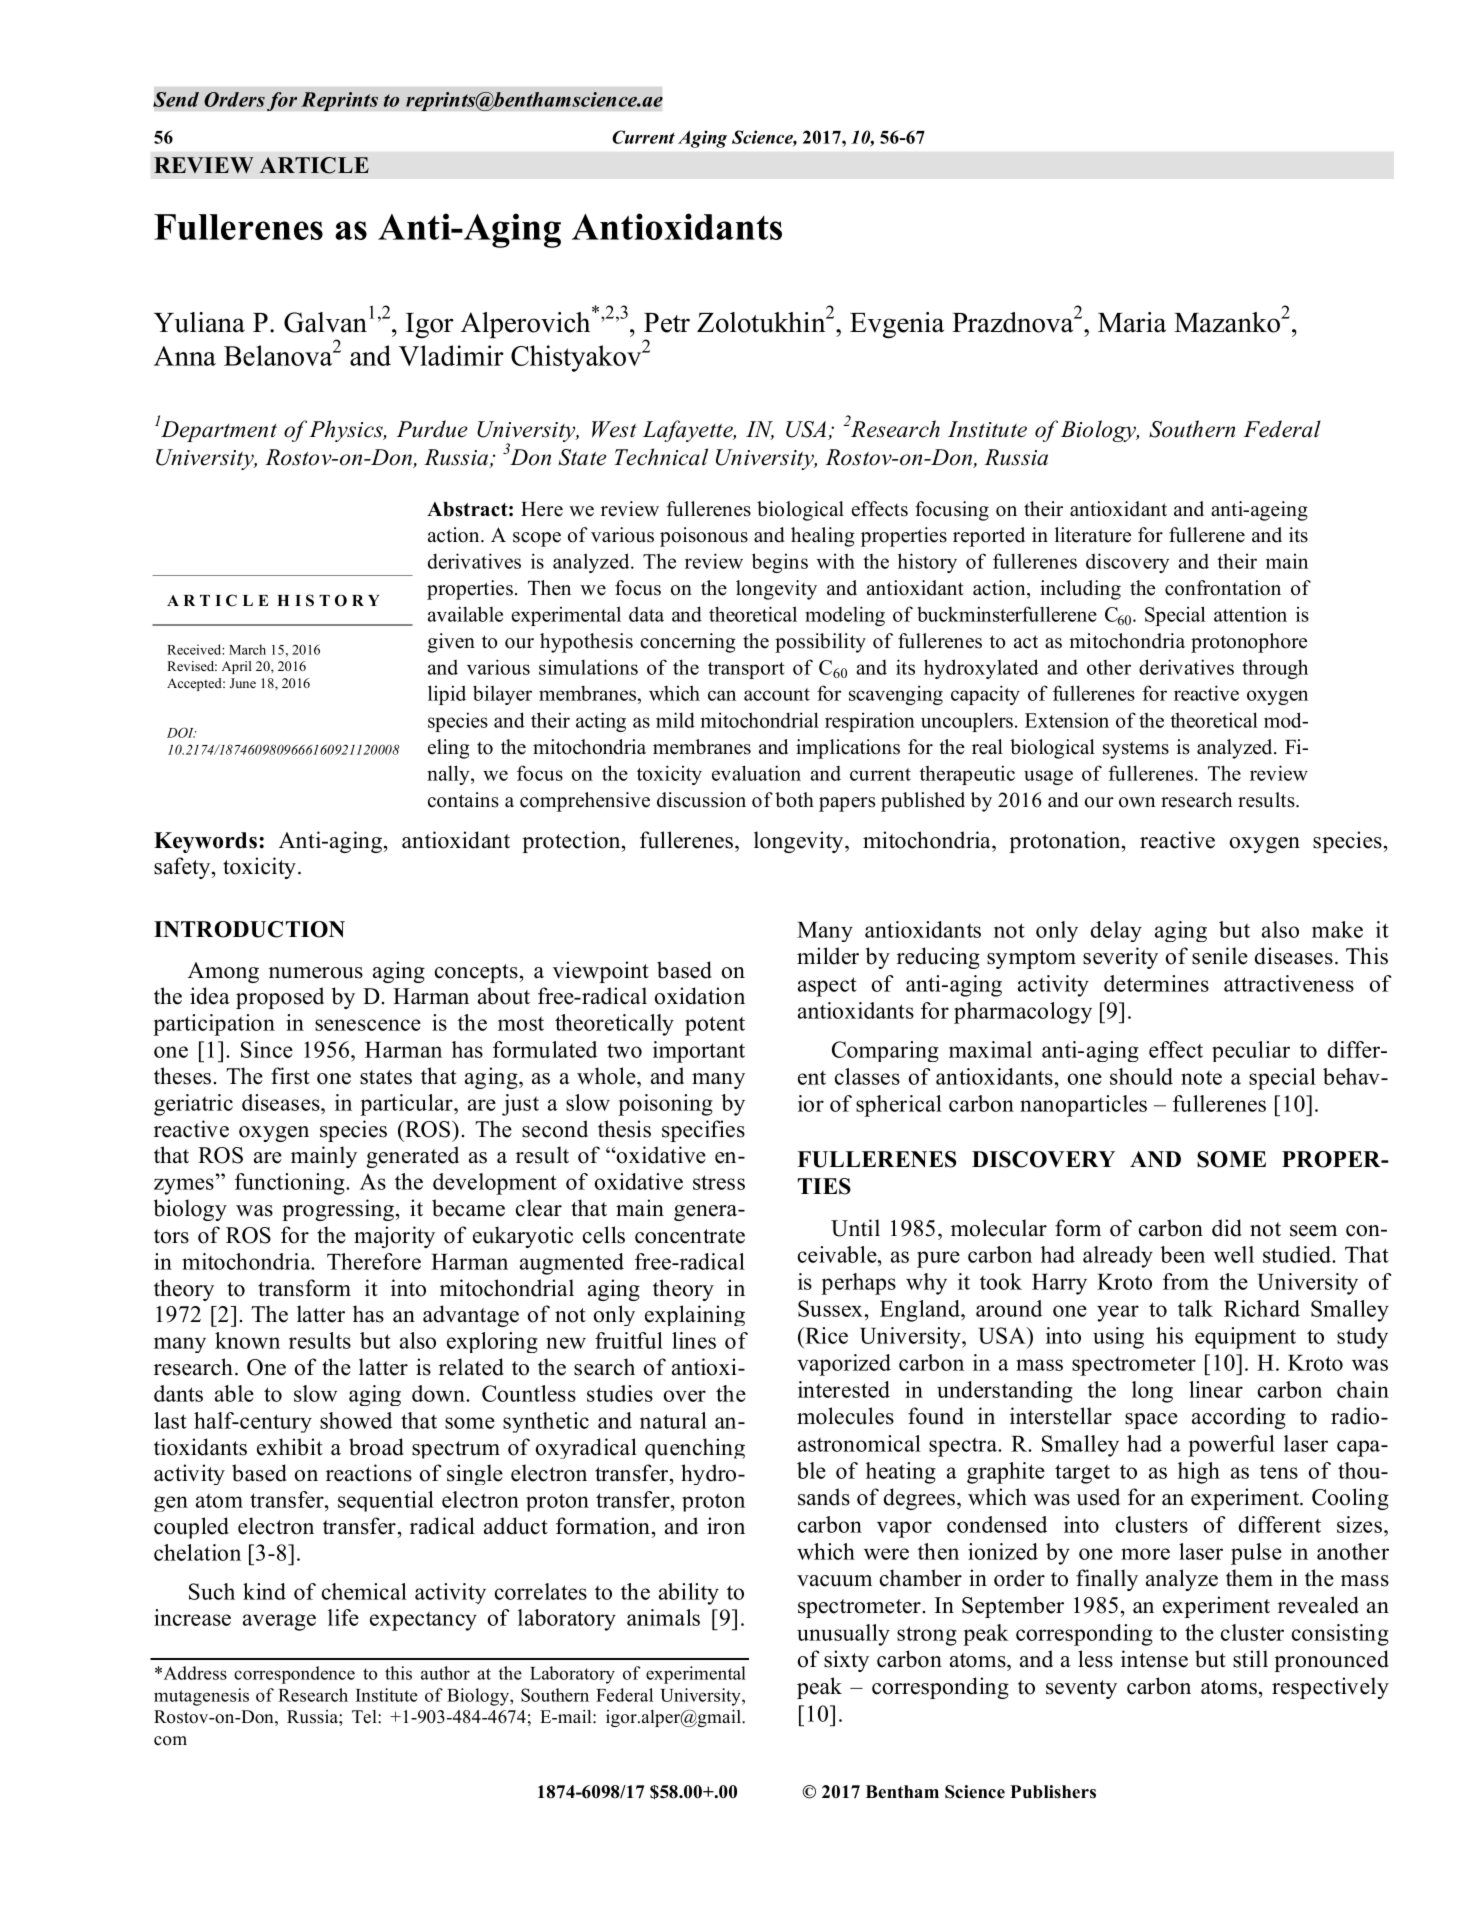  I want to click on March, so click(247, 649).
